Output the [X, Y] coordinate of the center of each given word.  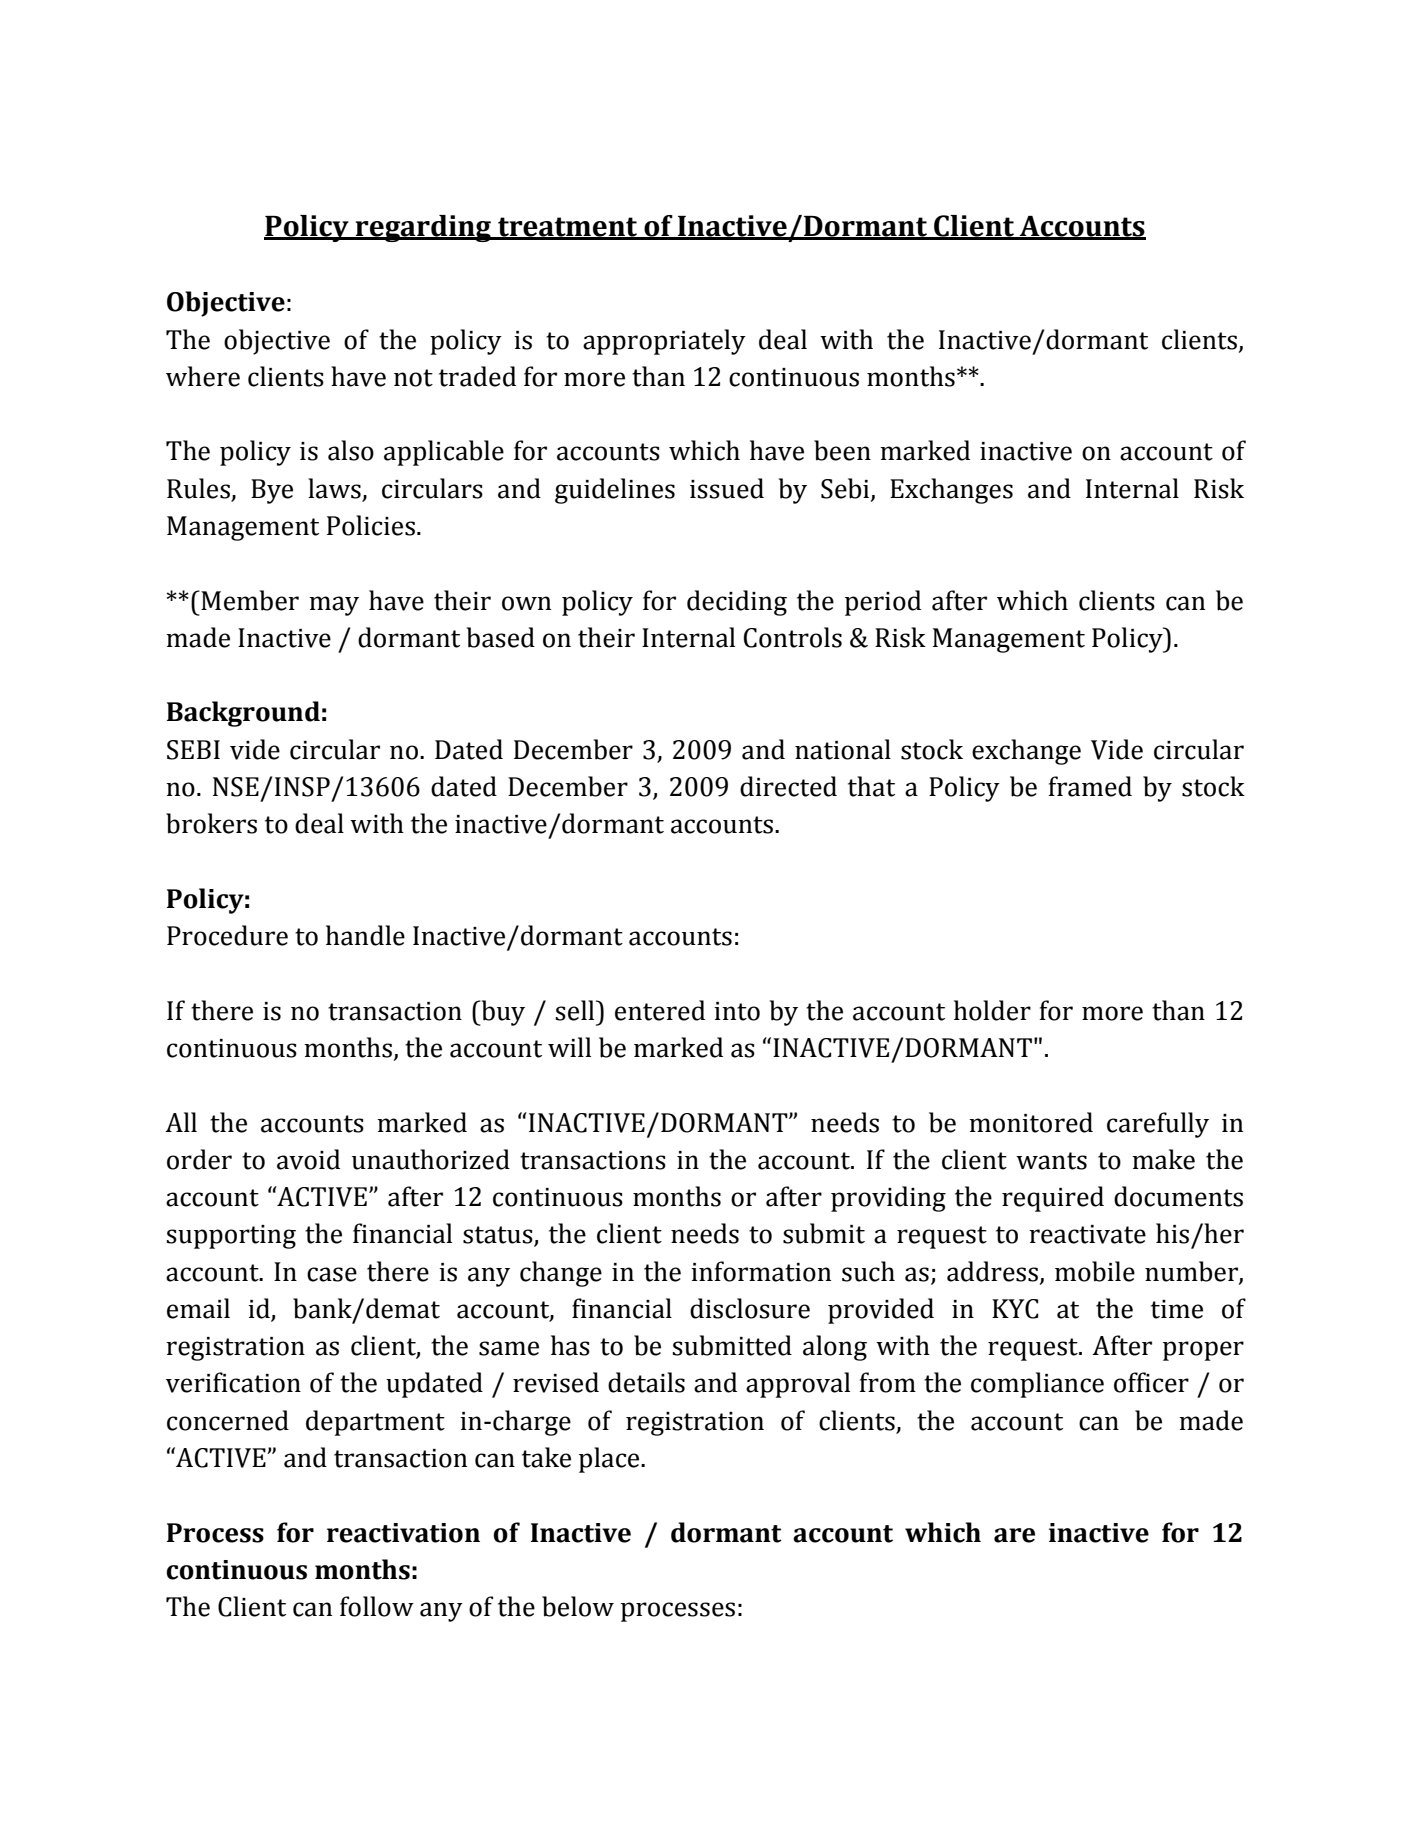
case [332, 1274]
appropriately [664, 342]
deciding [737, 603]
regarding [423, 228]
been [842, 450]
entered [660, 1010]
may [334, 606]
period [883, 603]
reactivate [1087, 1234]
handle [365, 935]
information [761, 1271]
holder [992, 1010]
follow [377, 1606]
